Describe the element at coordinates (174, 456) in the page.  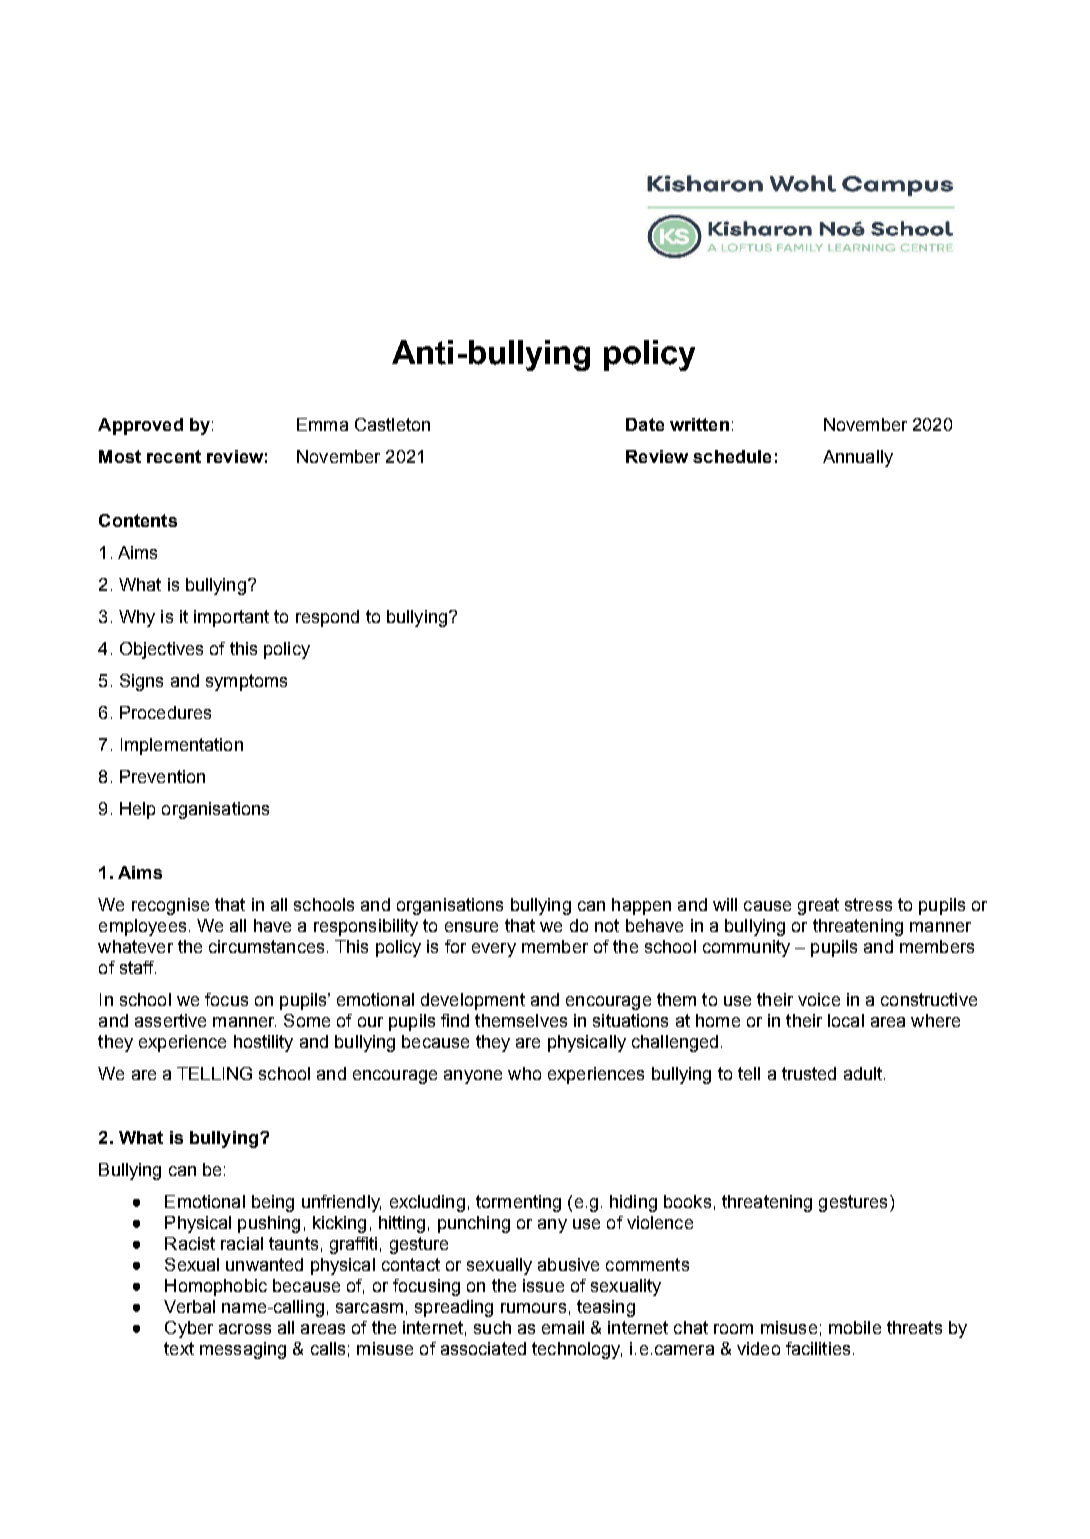
I see `recent` at that location.
